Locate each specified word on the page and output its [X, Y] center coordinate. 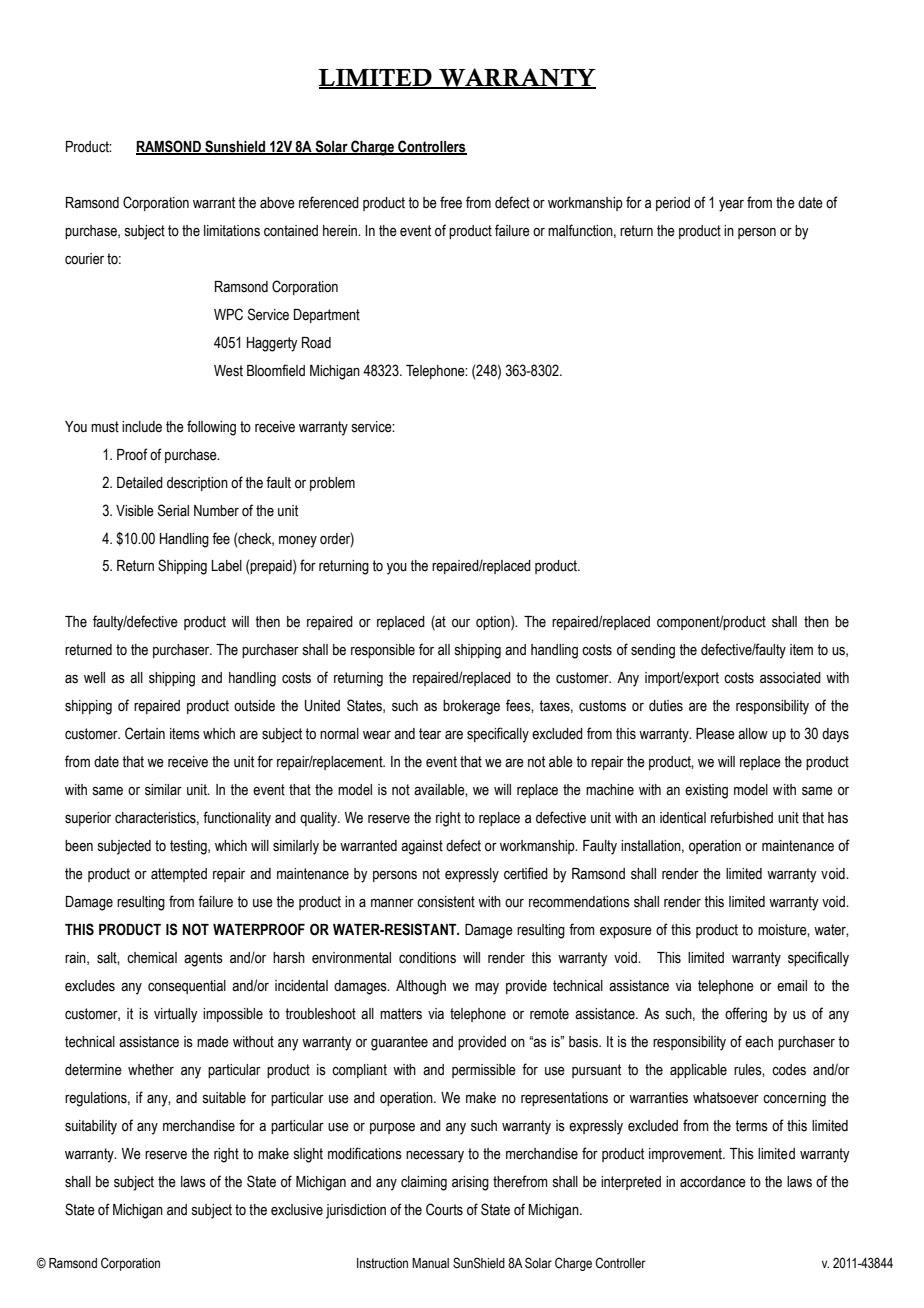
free [451, 202]
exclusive [297, 1210]
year [731, 205]
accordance [713, 1182]
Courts [444, 1209]
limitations [232, 231]
